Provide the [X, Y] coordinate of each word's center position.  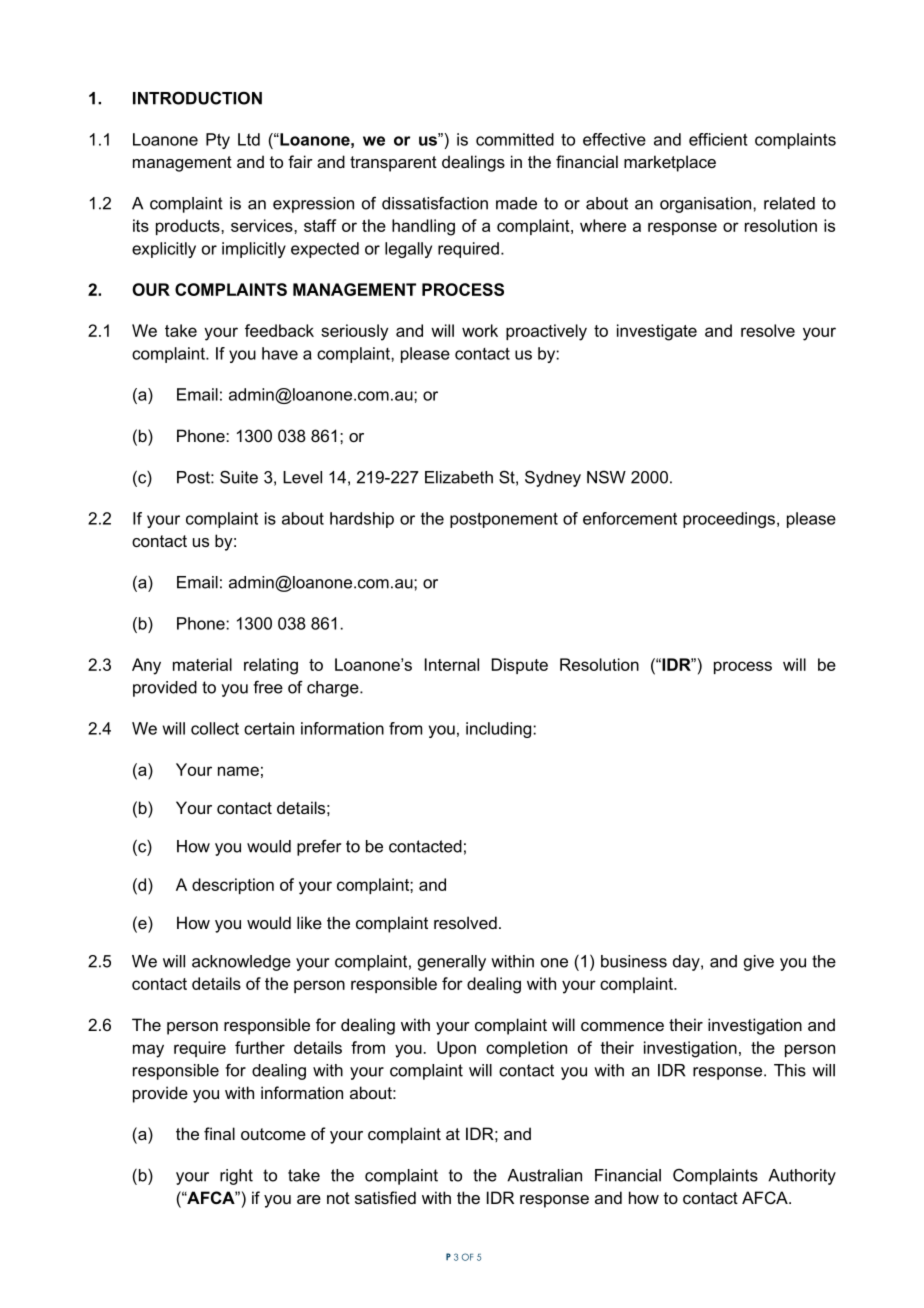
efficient [718, 139]
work [480, 330]
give [759, 963]
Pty [218, 141]
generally [452, 963]
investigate [657, 332]
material [202, 664]
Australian [544, 1175]
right [236, 1177]
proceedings [729, 520]
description [233, 886]
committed [515, 139]
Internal [452, 664]
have [280, 353]
